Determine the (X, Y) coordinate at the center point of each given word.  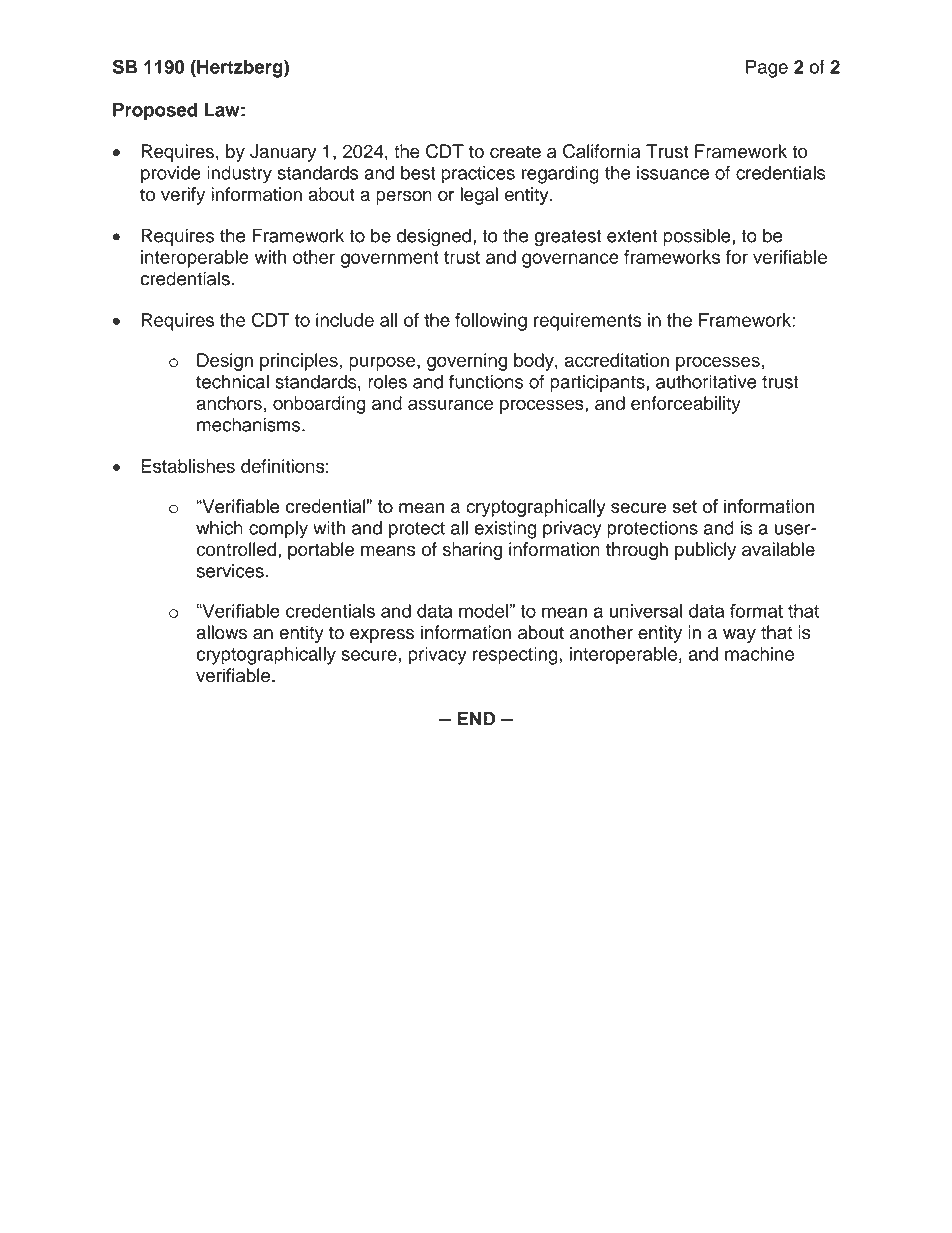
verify (183, 196)
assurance (450, 404)
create (515, 152)
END (476, 719)
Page (767, 69)
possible (698, 237)
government (390, 259)
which (219, 528)
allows (221, 632)
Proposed (155, 112)
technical (232, 381)
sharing (472, 551)
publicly (705, 551)
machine (759, 654)
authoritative (706, 381)
